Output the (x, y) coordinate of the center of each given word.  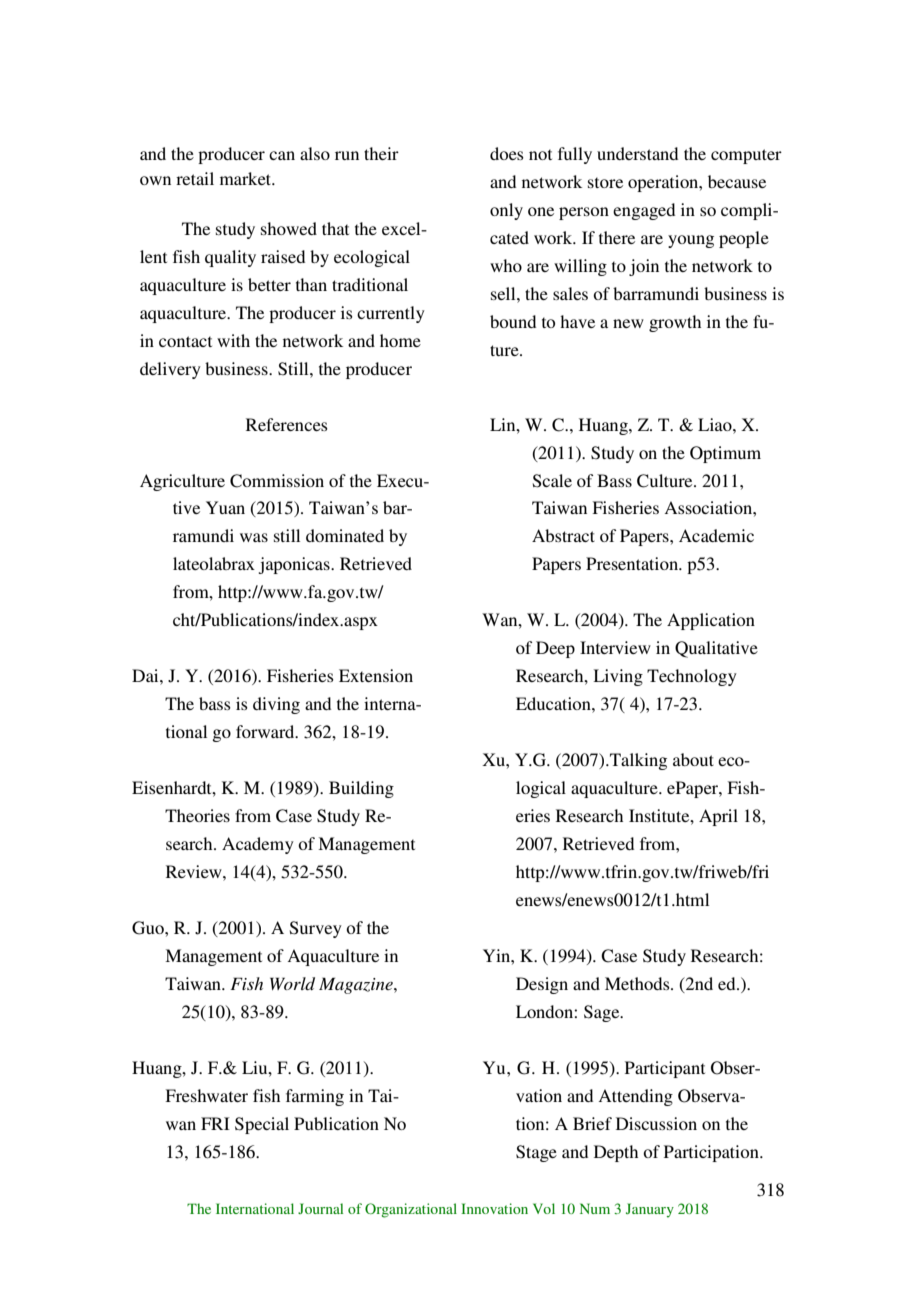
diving (276, 705)
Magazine (357, 985)
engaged (644, 211)
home (400, 340)
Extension (376, 675)
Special (262, 1125)
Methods (638, 983)
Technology (692, 677)
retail (195, 178)
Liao (716, 424)
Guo (149, 928)
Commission (277, 481)
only (506, 211)
